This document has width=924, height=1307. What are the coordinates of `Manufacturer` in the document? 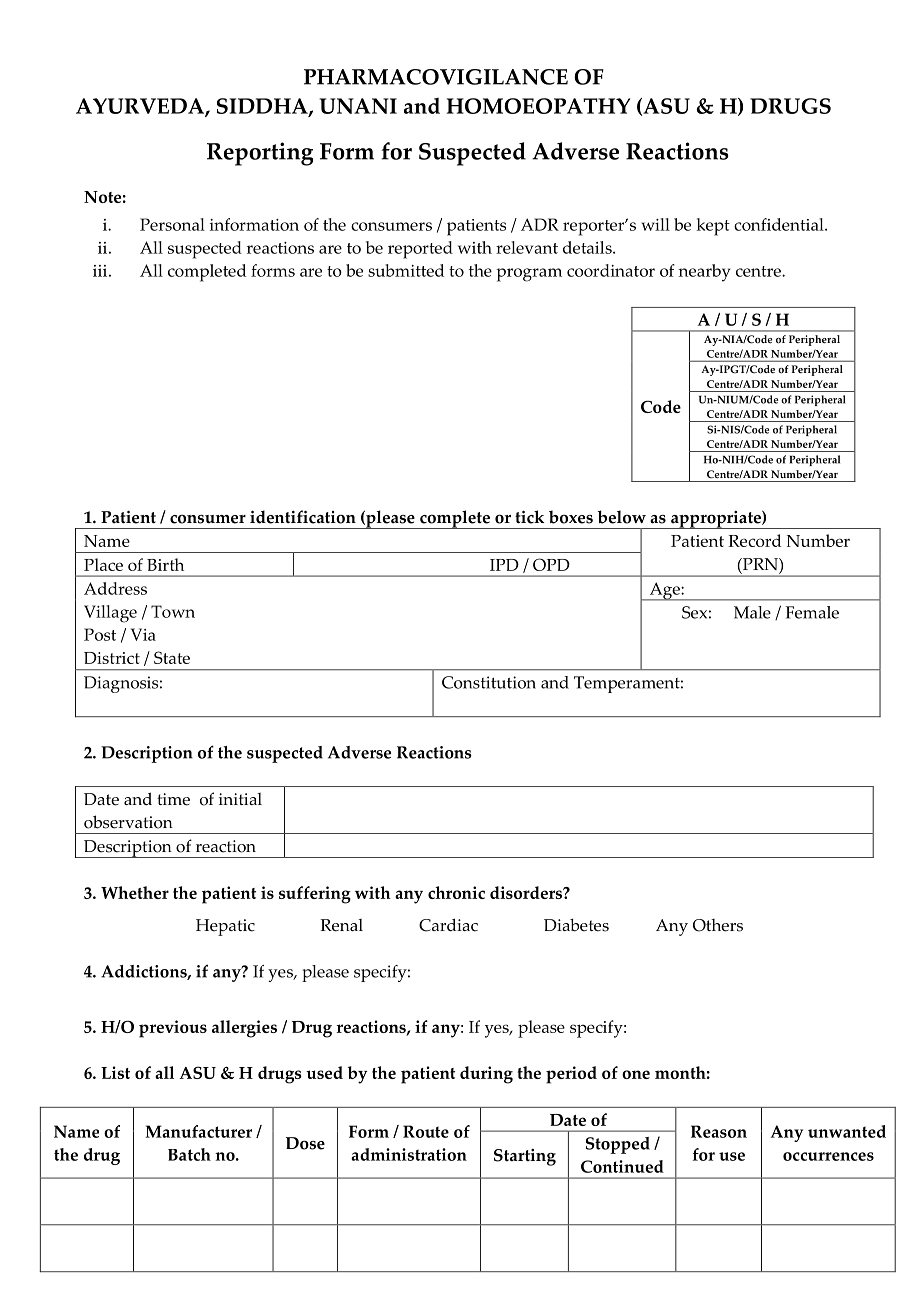 It's located at (199, 1131).
